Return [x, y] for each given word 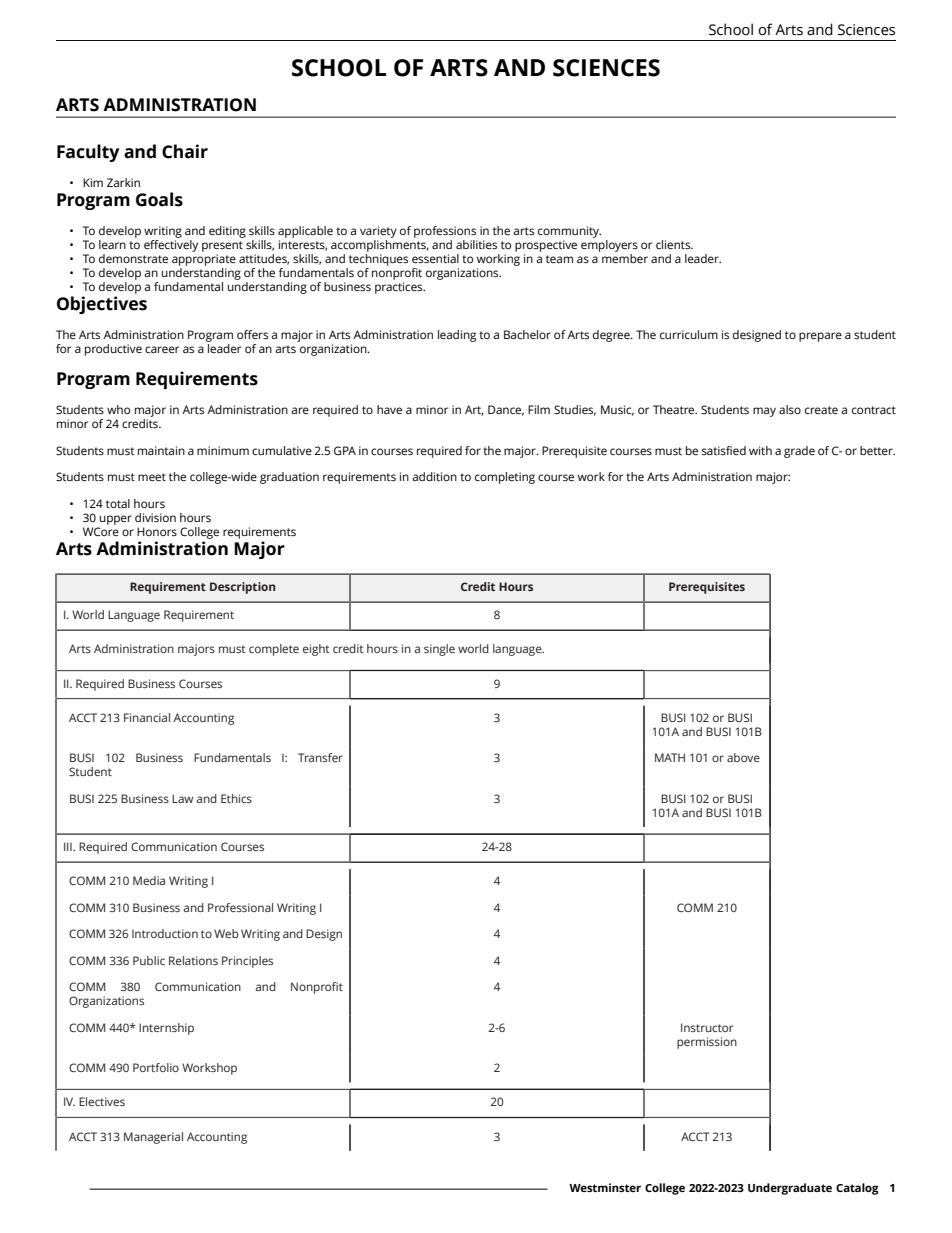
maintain [161, 450]
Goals [159, 199]
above [743, 757]
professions [445, 232]
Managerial [153, 1138]
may [764, 412]
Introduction [165, 933]
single [439, 650]
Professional [240, 907]
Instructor [707, 1027]
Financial [147, 717]
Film [539, 409]
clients [674, 245]
